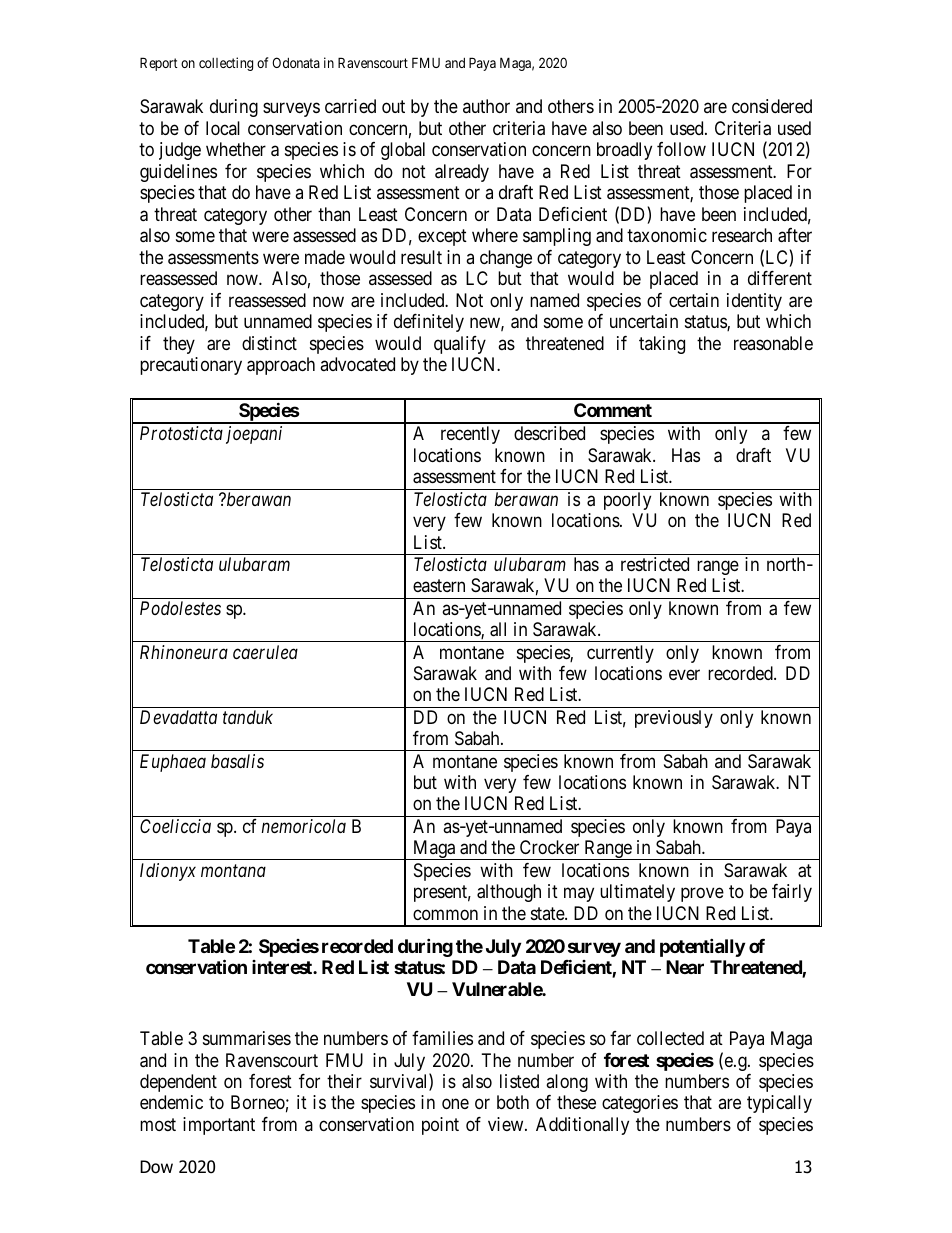 The width and height of the image is (952, 1233). What do you see at coordinates (507, 1124) in the image?
I see `view` at bounding box center [507, 1124].
